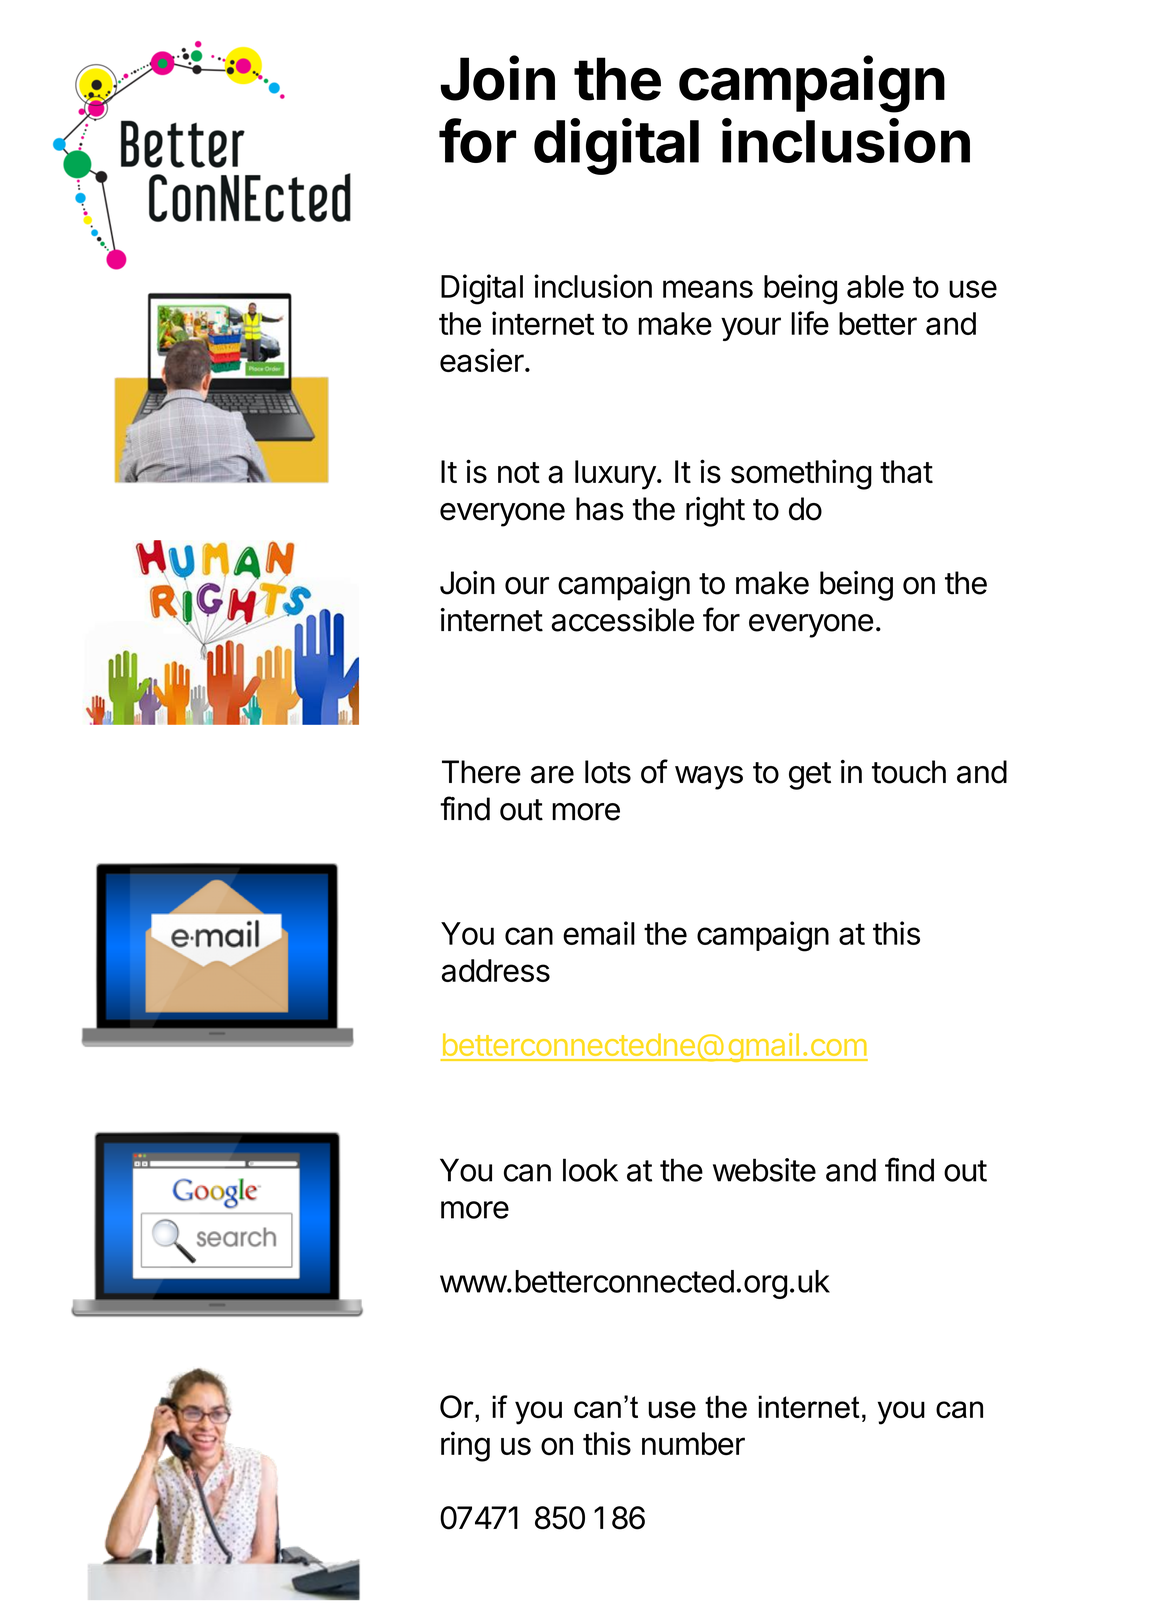  I want to click on get, so click(810, 776).
